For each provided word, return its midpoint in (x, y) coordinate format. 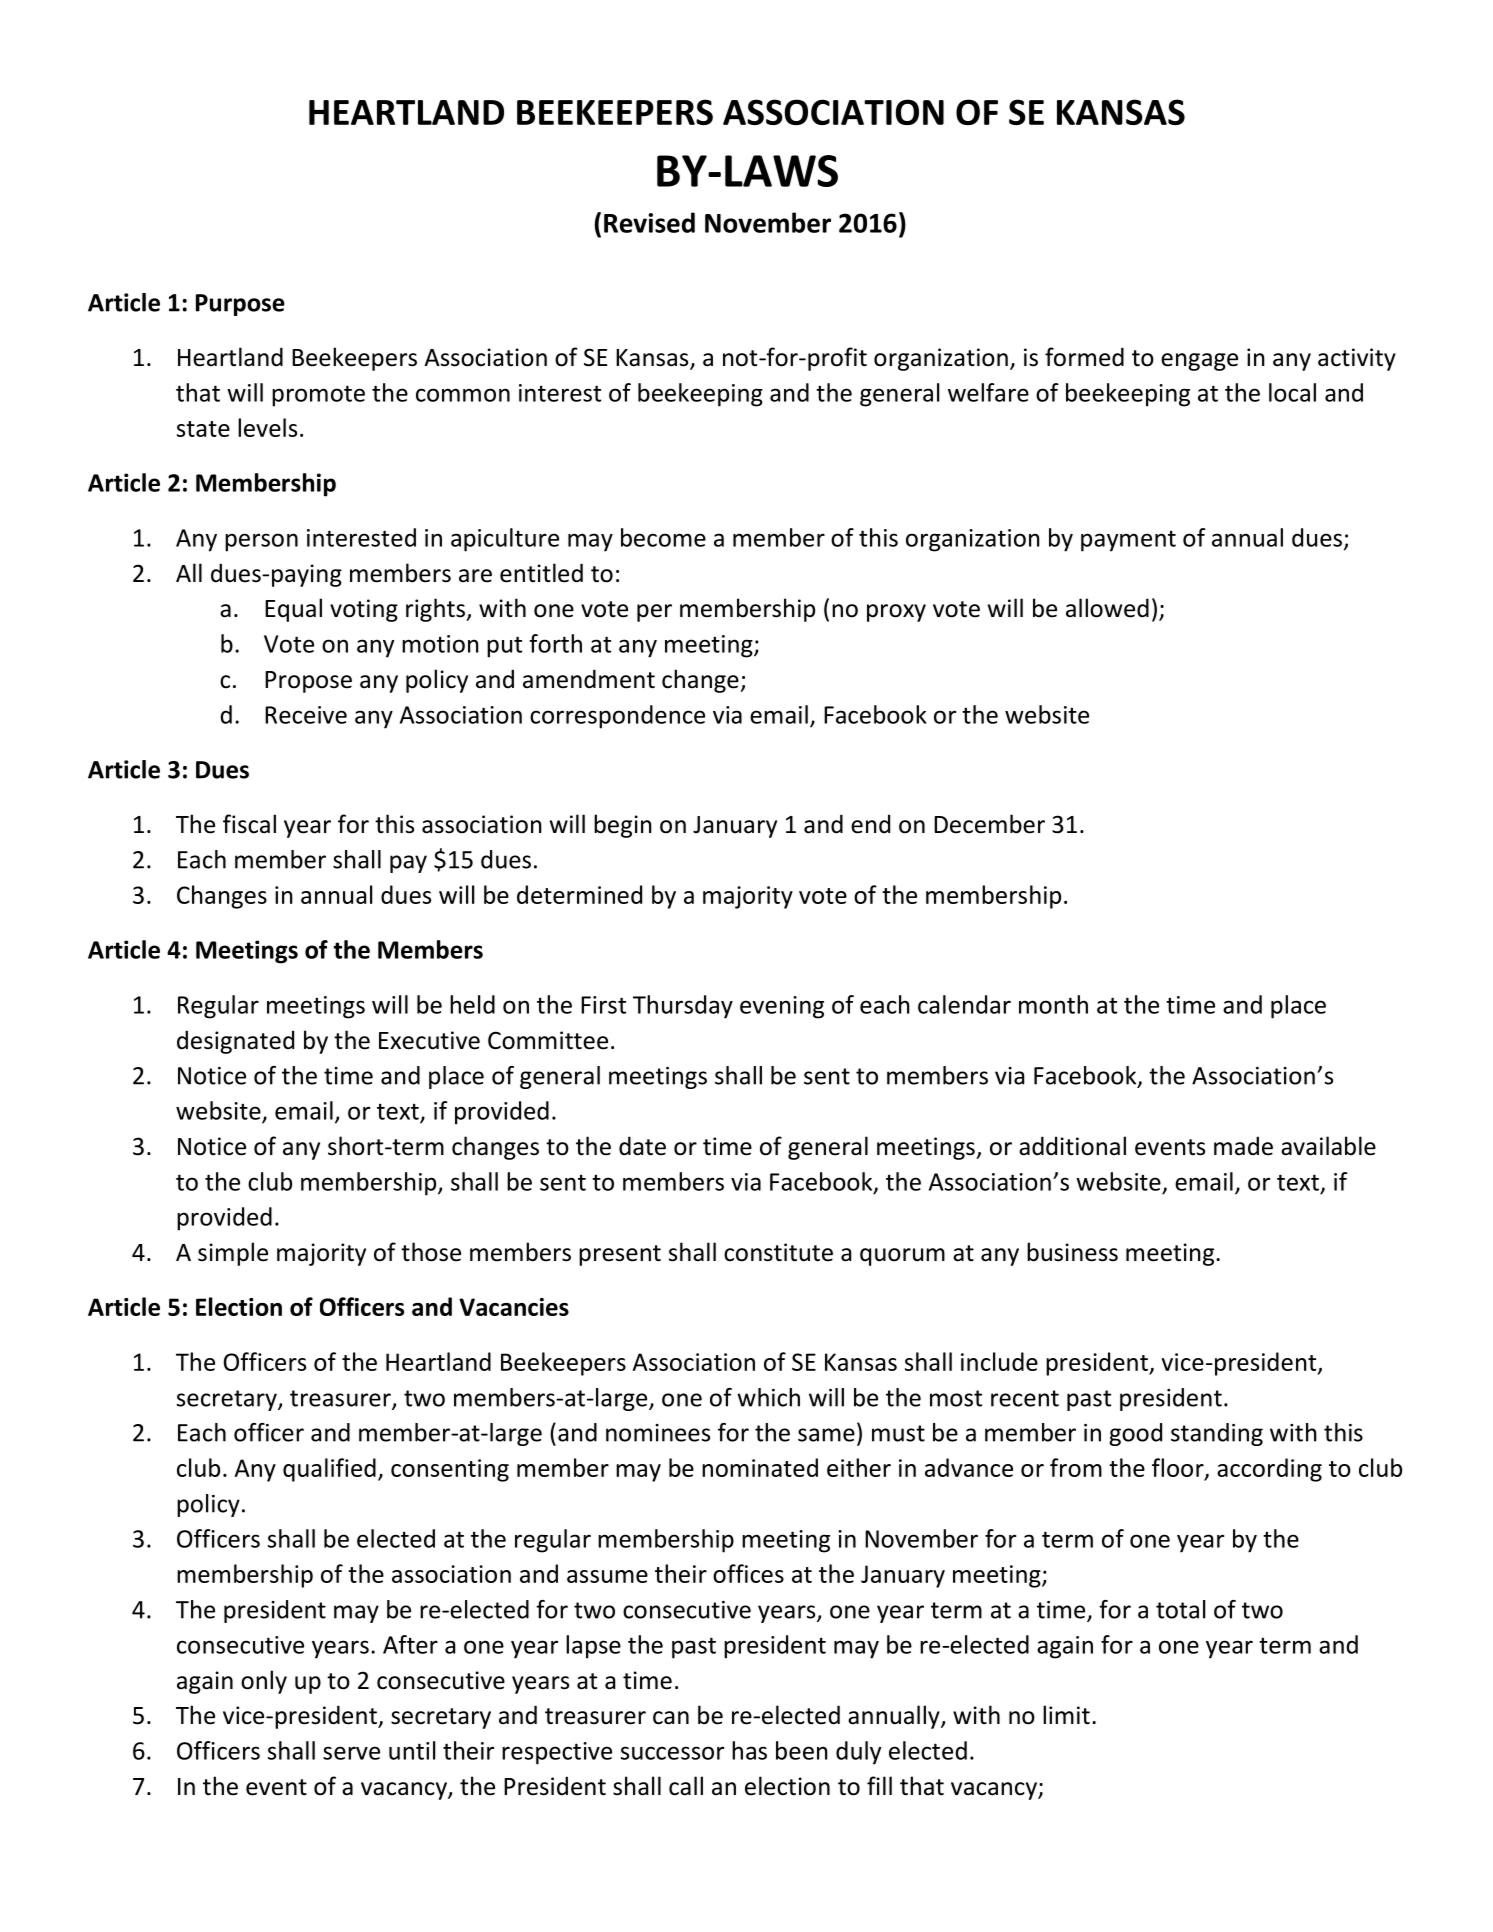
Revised (649, 222)
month (1053, 1004)
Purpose (240, 305)
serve (351, 1753)
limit (1066, 1715)
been (802, 1750)
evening (782, 1007)
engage (1199, 362)
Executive (429, 1040)
